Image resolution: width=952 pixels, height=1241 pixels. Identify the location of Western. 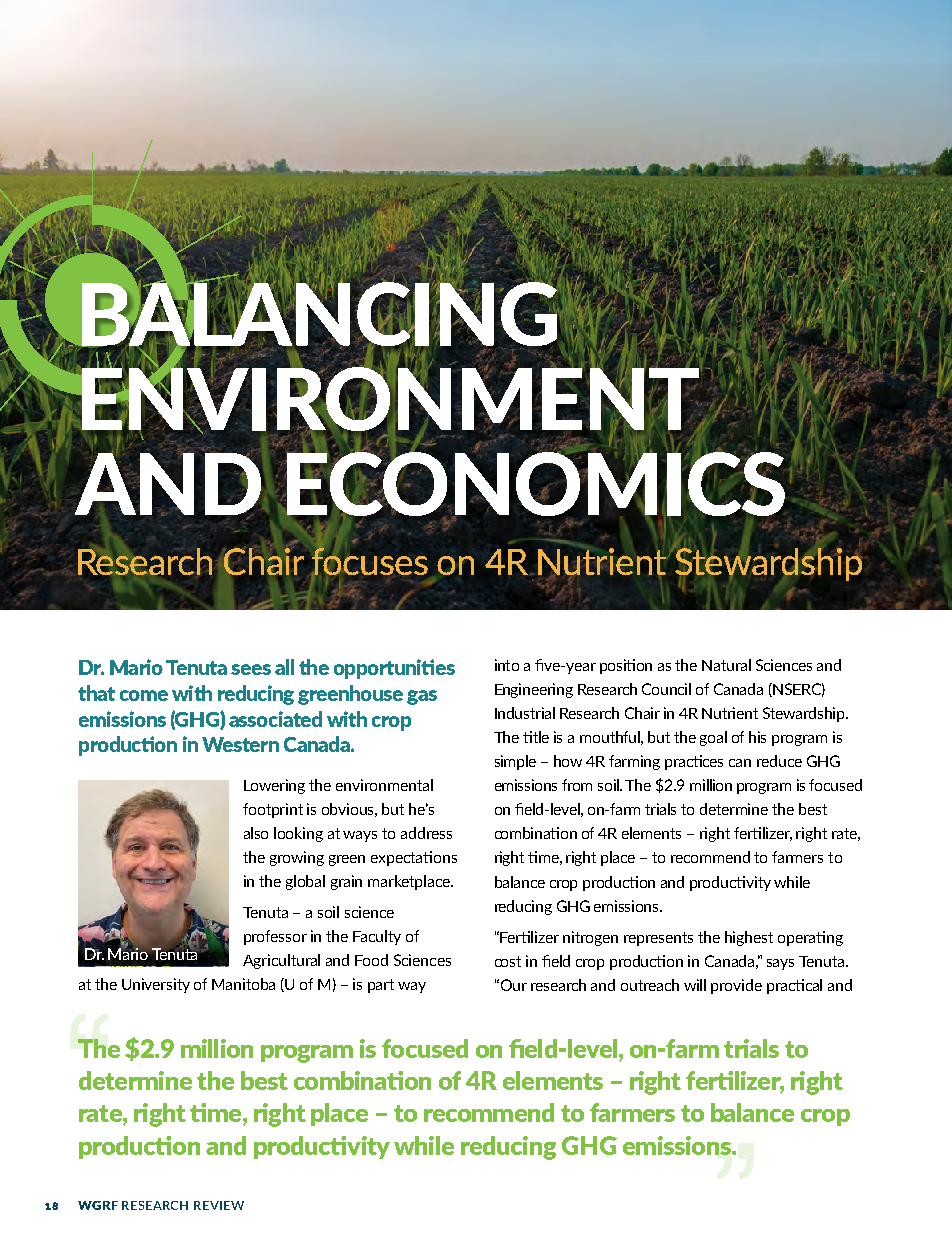
(240, 744).
